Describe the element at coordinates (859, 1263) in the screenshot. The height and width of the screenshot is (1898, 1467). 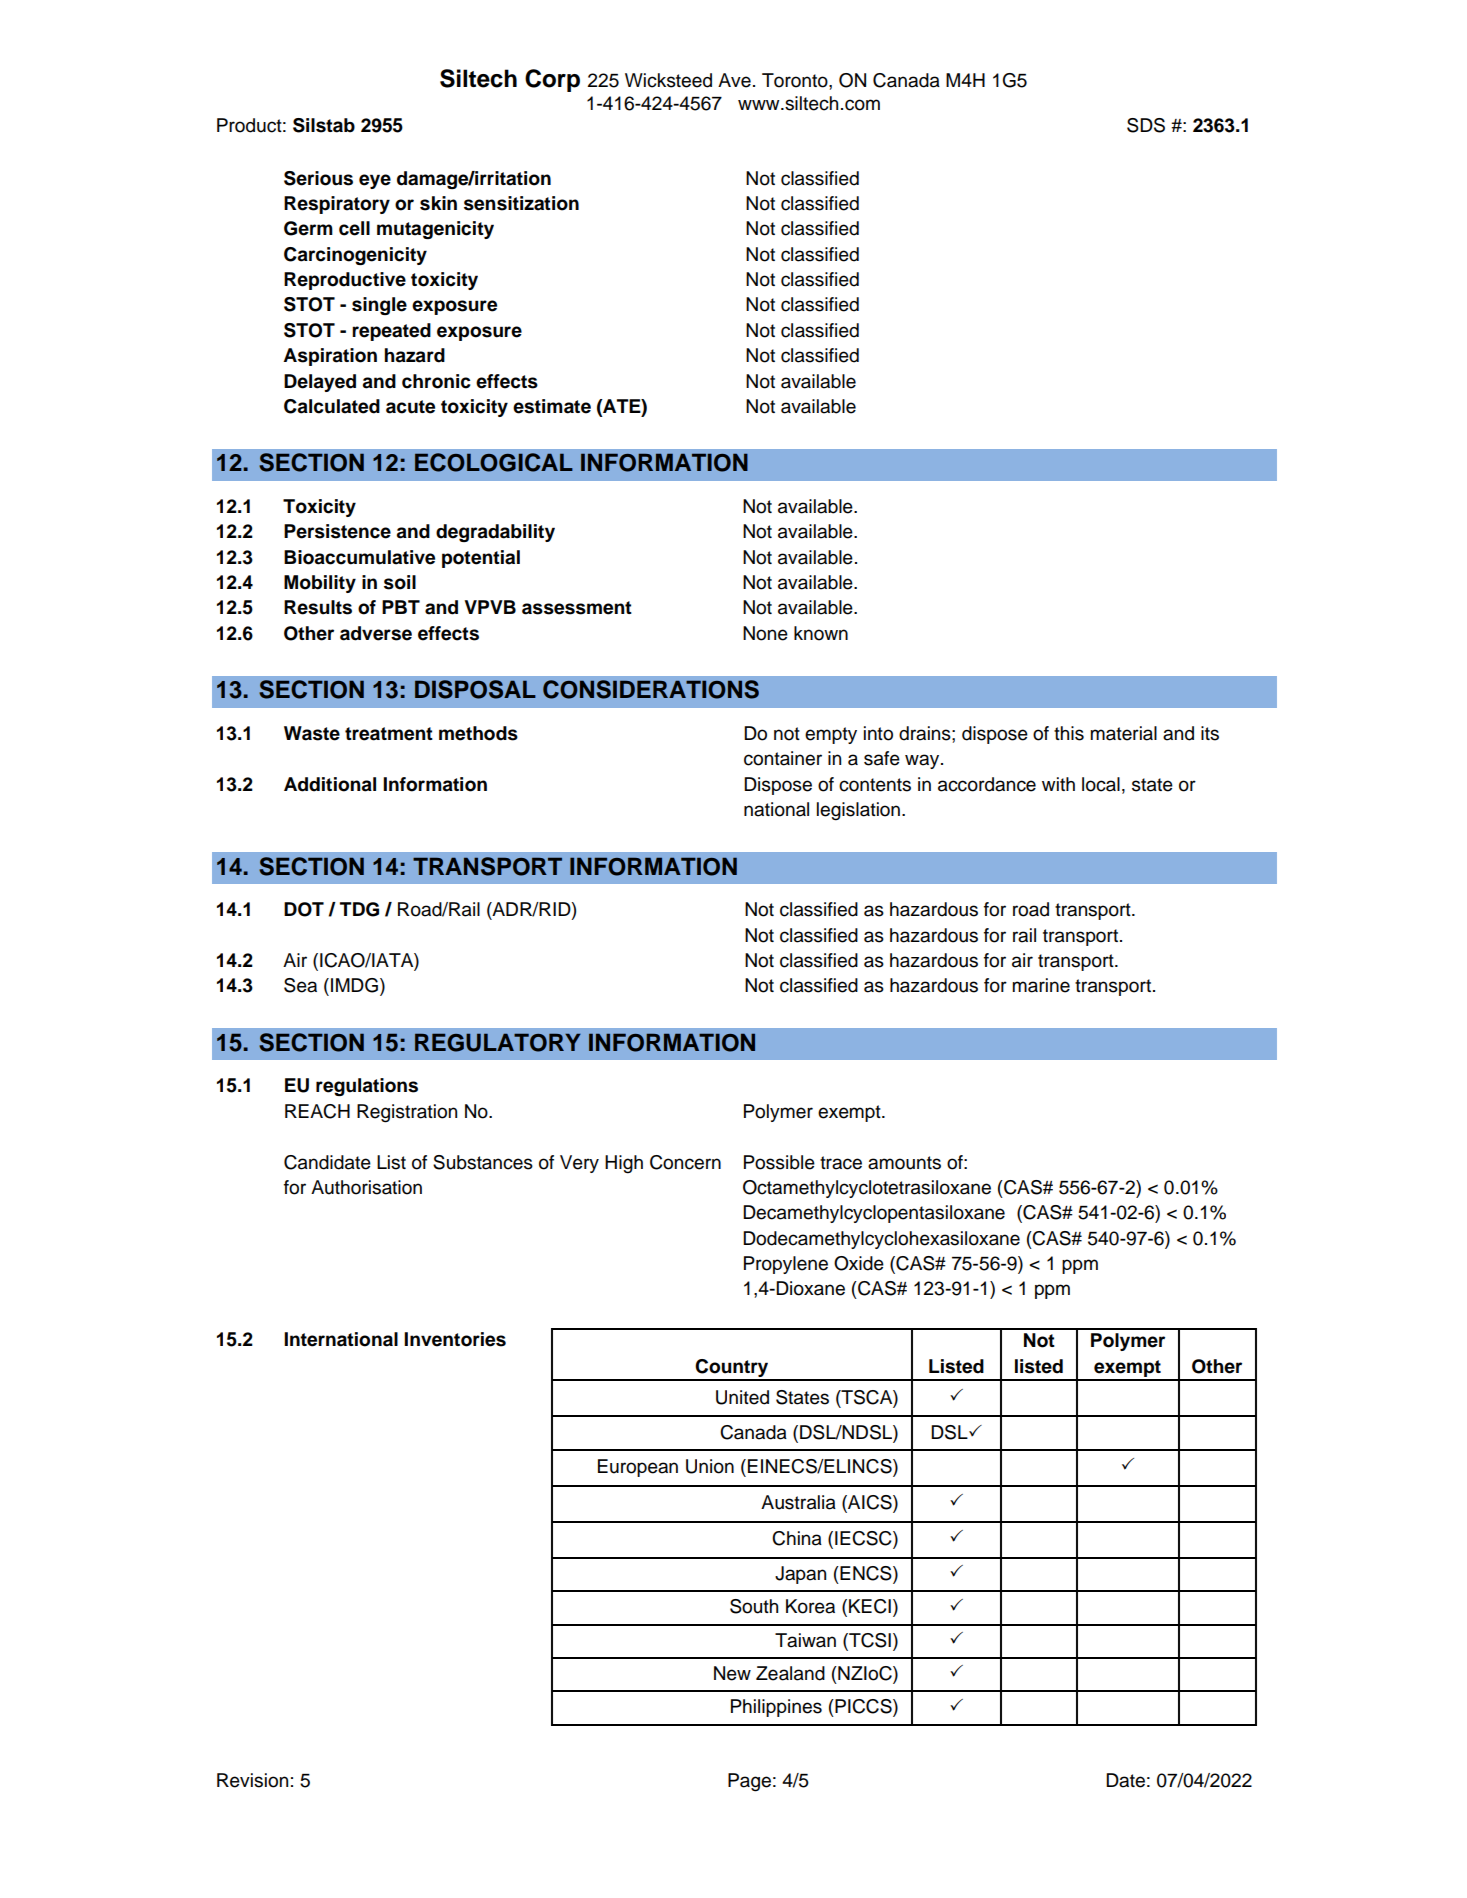
I see `Oxide` at that location.
